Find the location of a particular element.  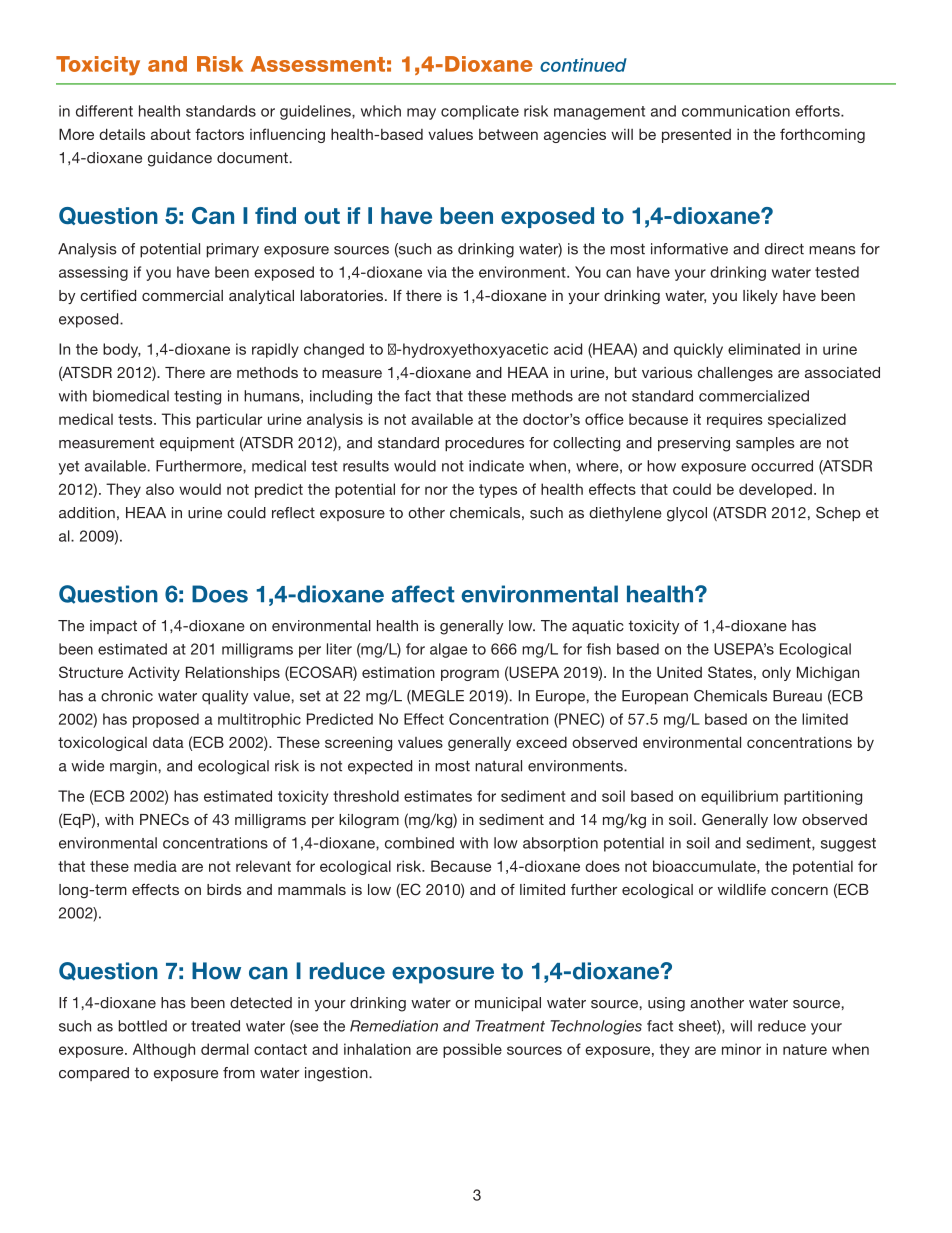

complicate is located at coordinates (480, 112).
